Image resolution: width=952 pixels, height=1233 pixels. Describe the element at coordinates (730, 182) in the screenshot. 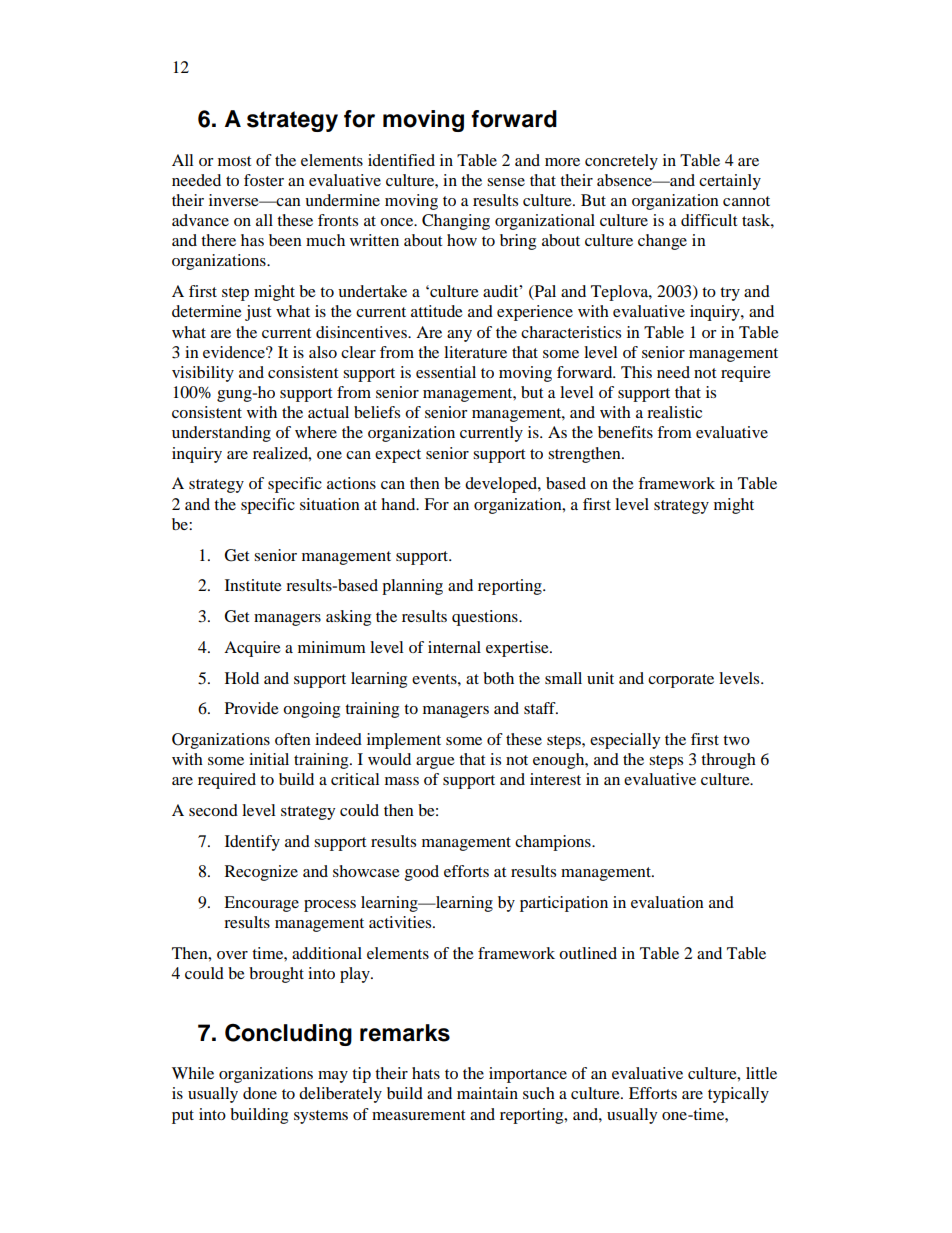

I see `certainly` at that location.
